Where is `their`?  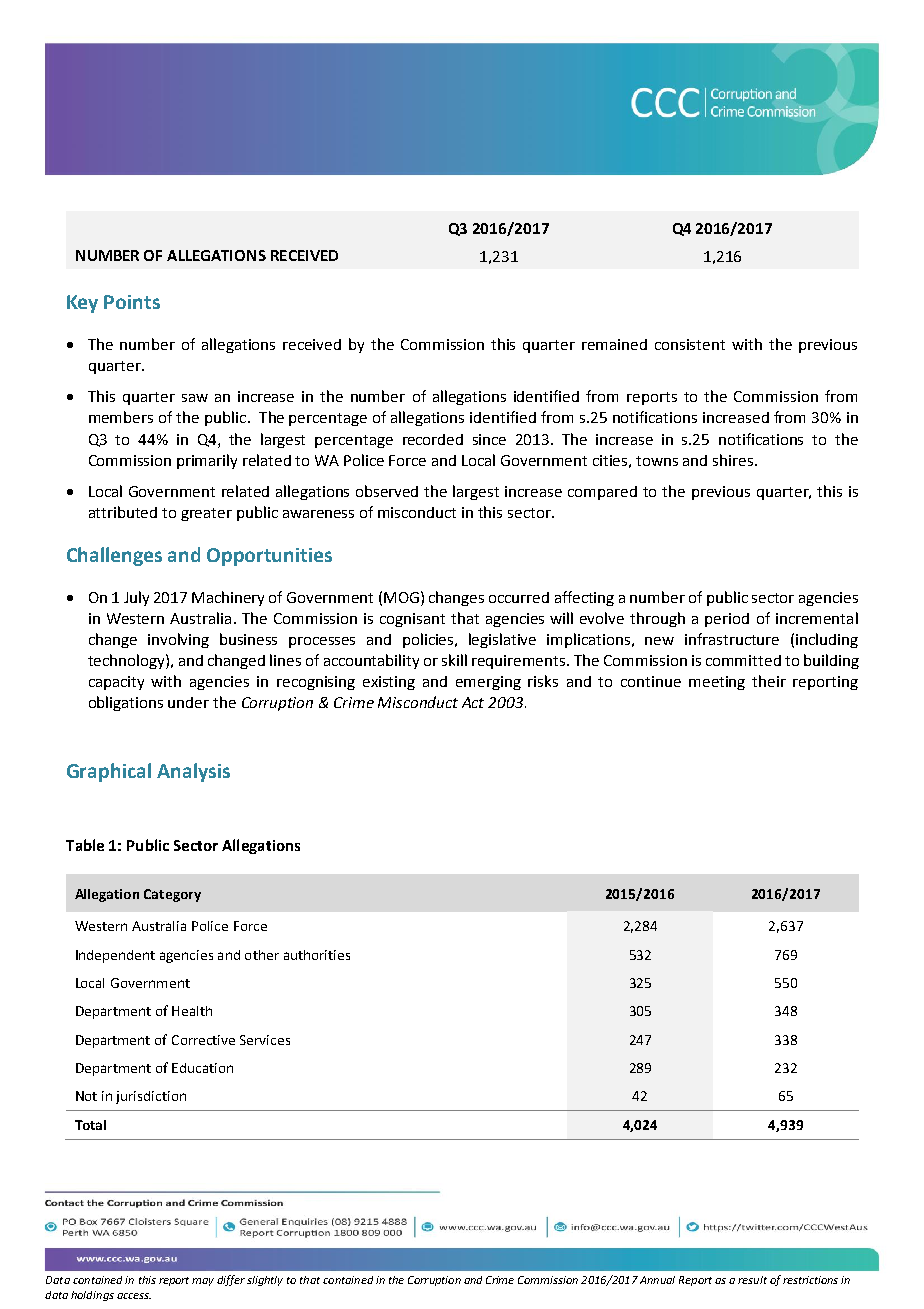
their is located at coordinates (769, 681).
